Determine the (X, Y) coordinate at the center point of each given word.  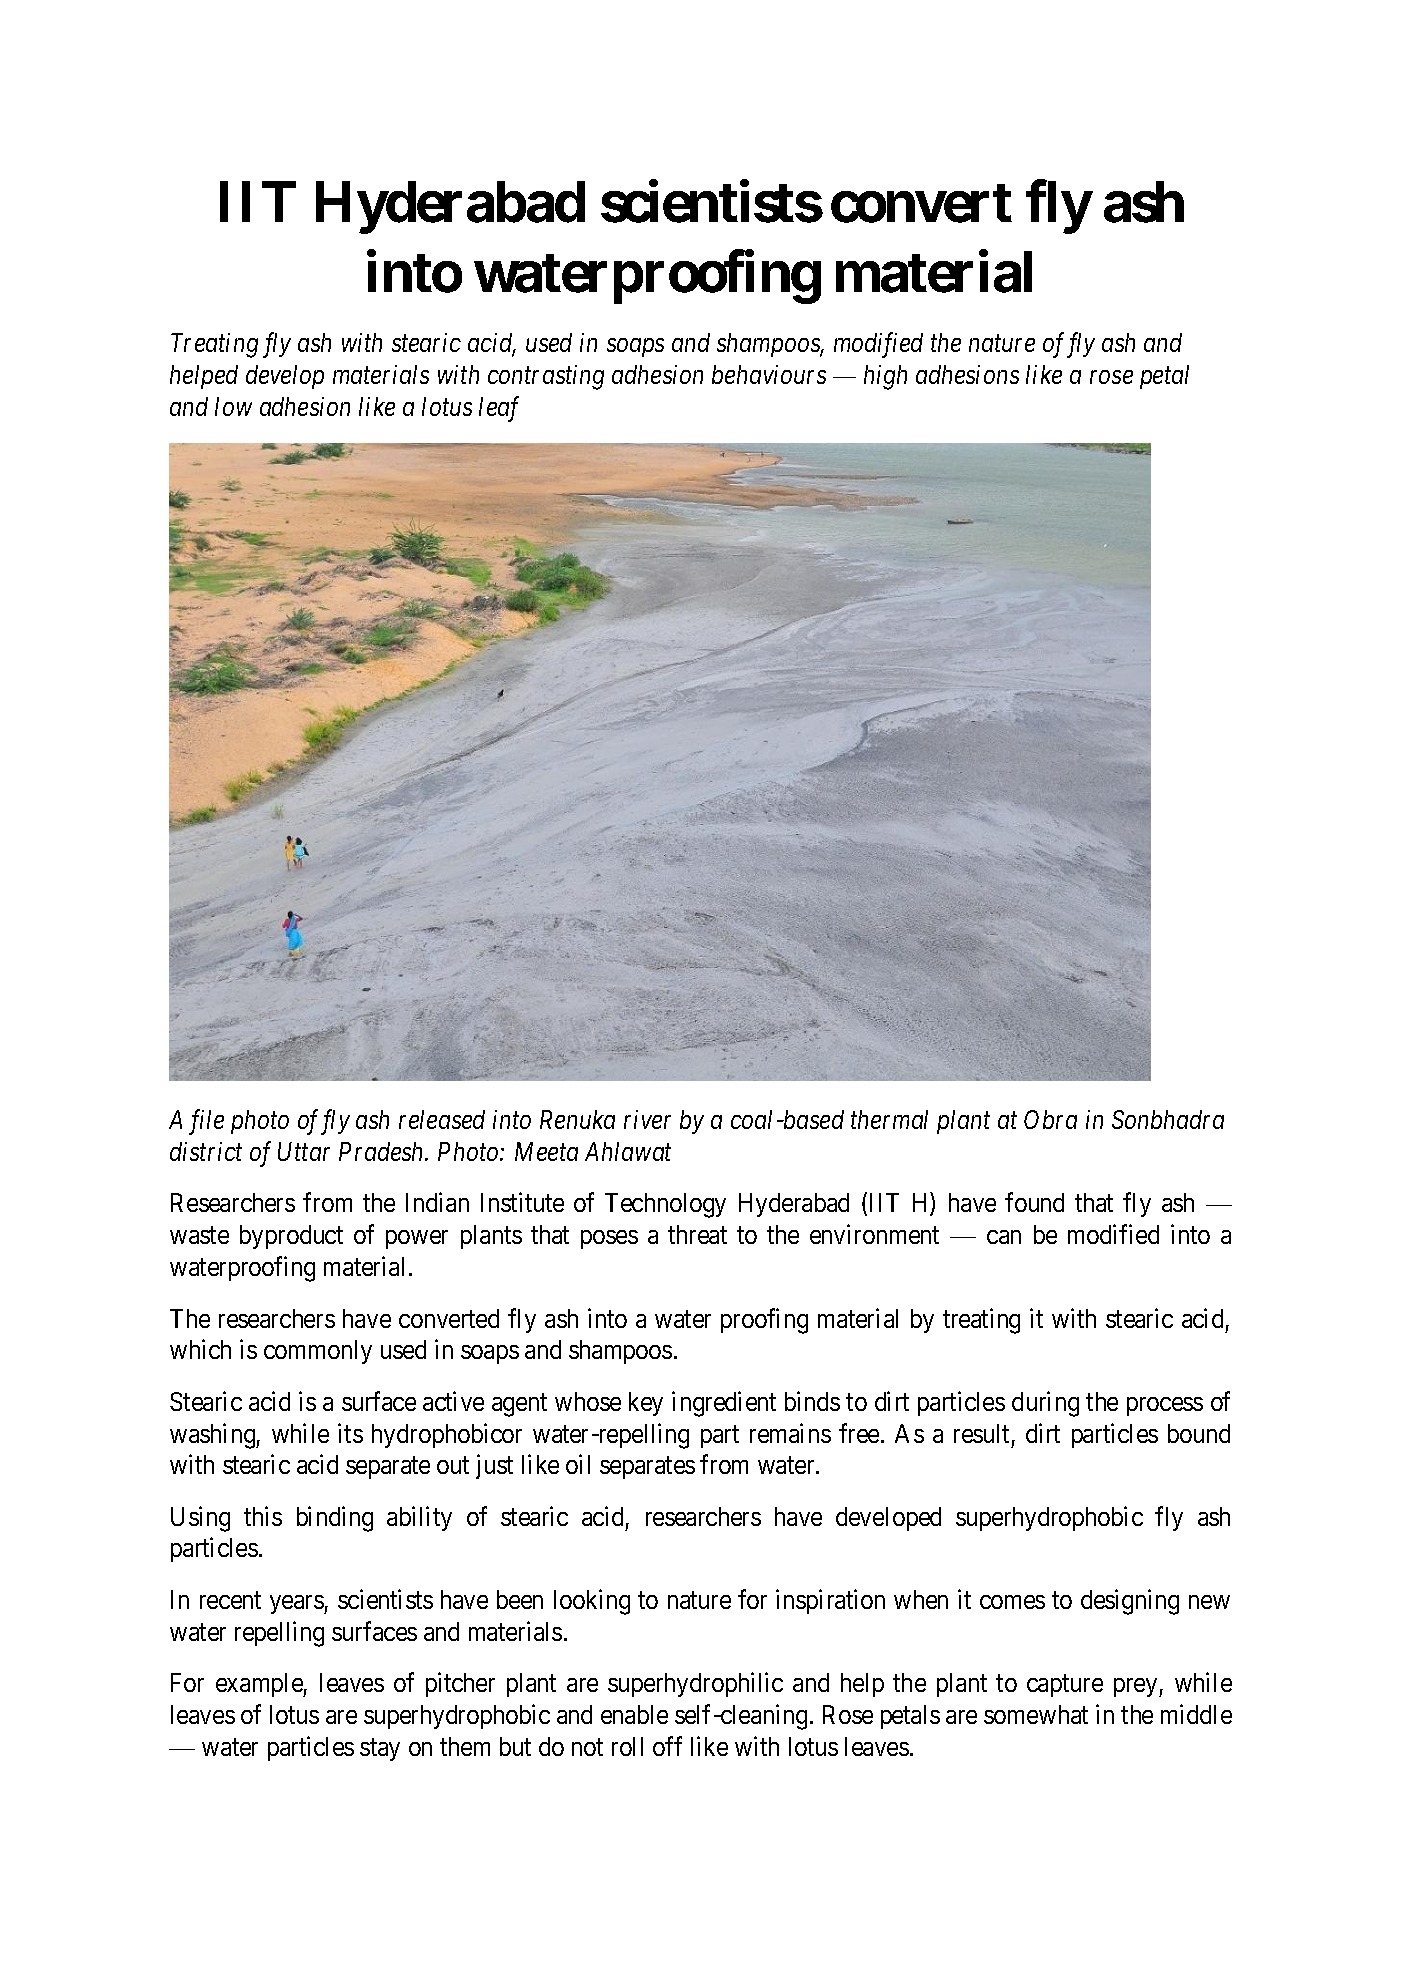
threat (697, 1234)
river (647, 1119)
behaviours (769, 374)
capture (1065, 1686)
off (667, 1746)
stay (380, 1750)
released (442, 1119)
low (233, 406)
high (885, 377)
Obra (1050, 1119)
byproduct (291, 1237)
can (1004, 1237)
